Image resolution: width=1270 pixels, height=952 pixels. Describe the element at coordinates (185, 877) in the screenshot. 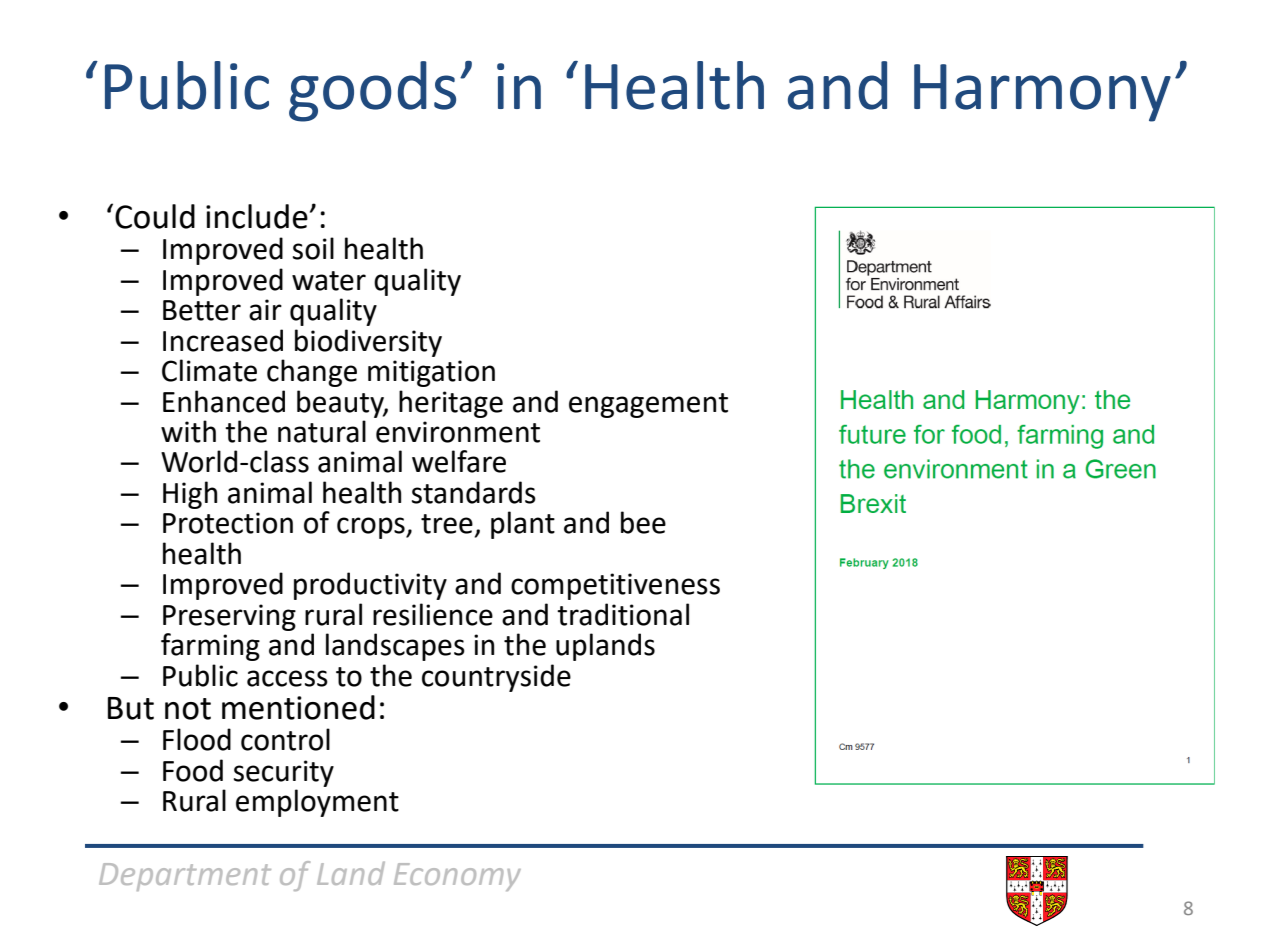

I see `Department` at that location.
